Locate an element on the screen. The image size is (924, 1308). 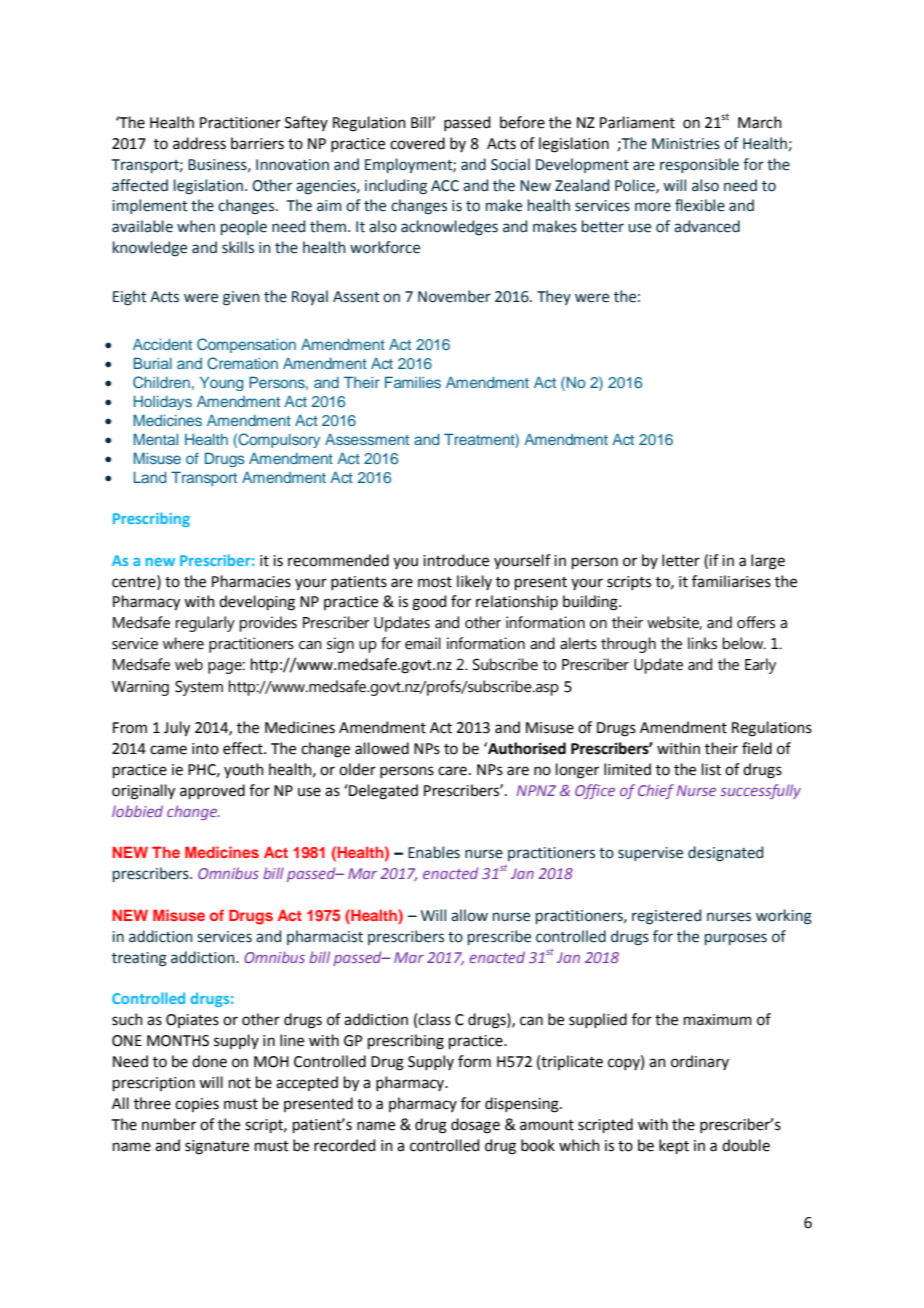
regularly is located at coordinates (205, 624).
